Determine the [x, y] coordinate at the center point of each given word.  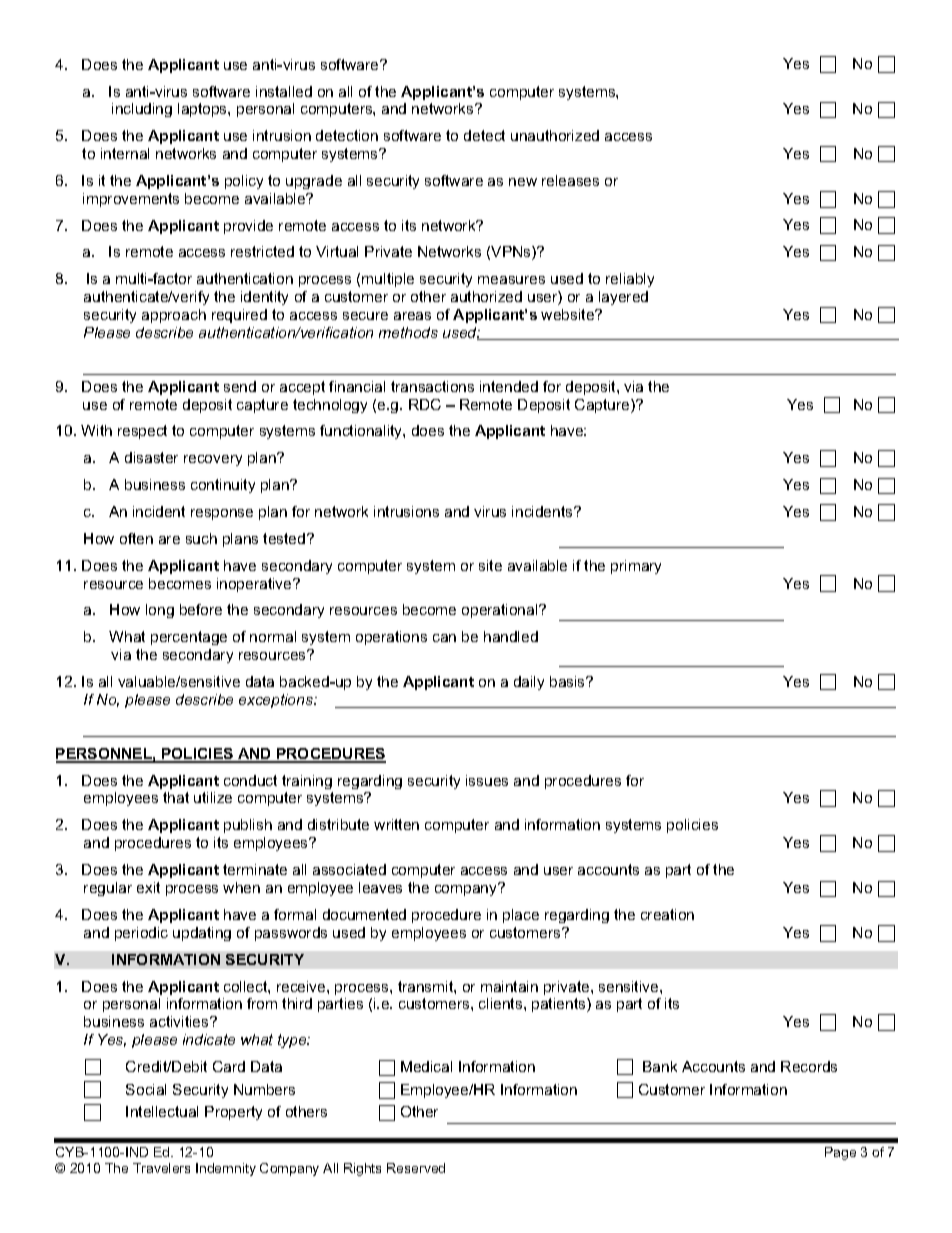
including [142, 110]
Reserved [416, 1168]
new [523, 182]
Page [840, 1153]
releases [570, 180]
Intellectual [162, 1111]
